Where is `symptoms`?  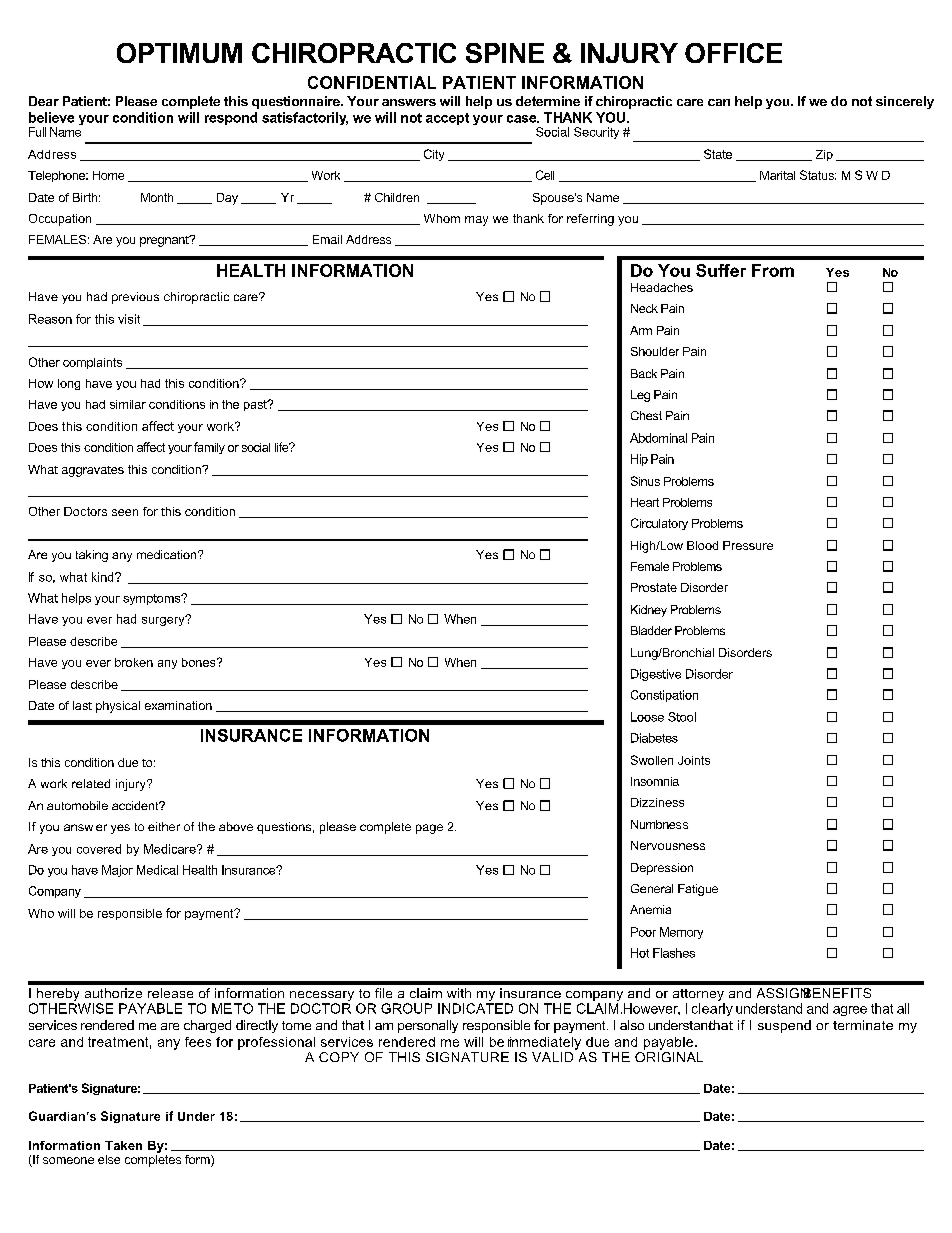 symptoms is located at coordinates (153, 599).
